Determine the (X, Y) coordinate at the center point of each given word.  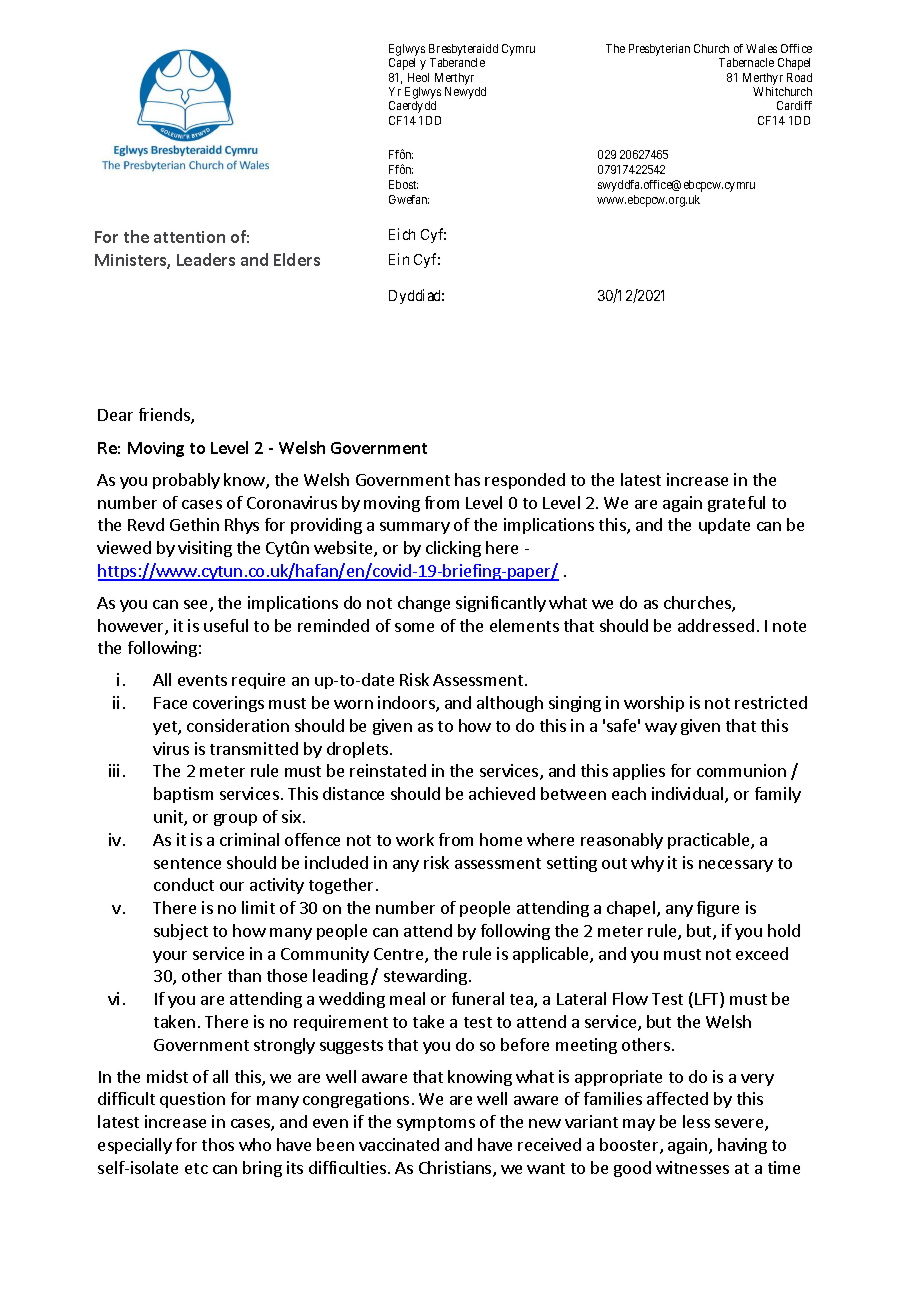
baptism (183, 795)
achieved (502, 793)
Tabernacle (746, 62)
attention (189, 237)
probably (186, 481)
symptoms (436, 1124)
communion (741, 770)
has (467, 479)
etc (196, 1168)
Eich (402, 234)
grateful (736, 504)
